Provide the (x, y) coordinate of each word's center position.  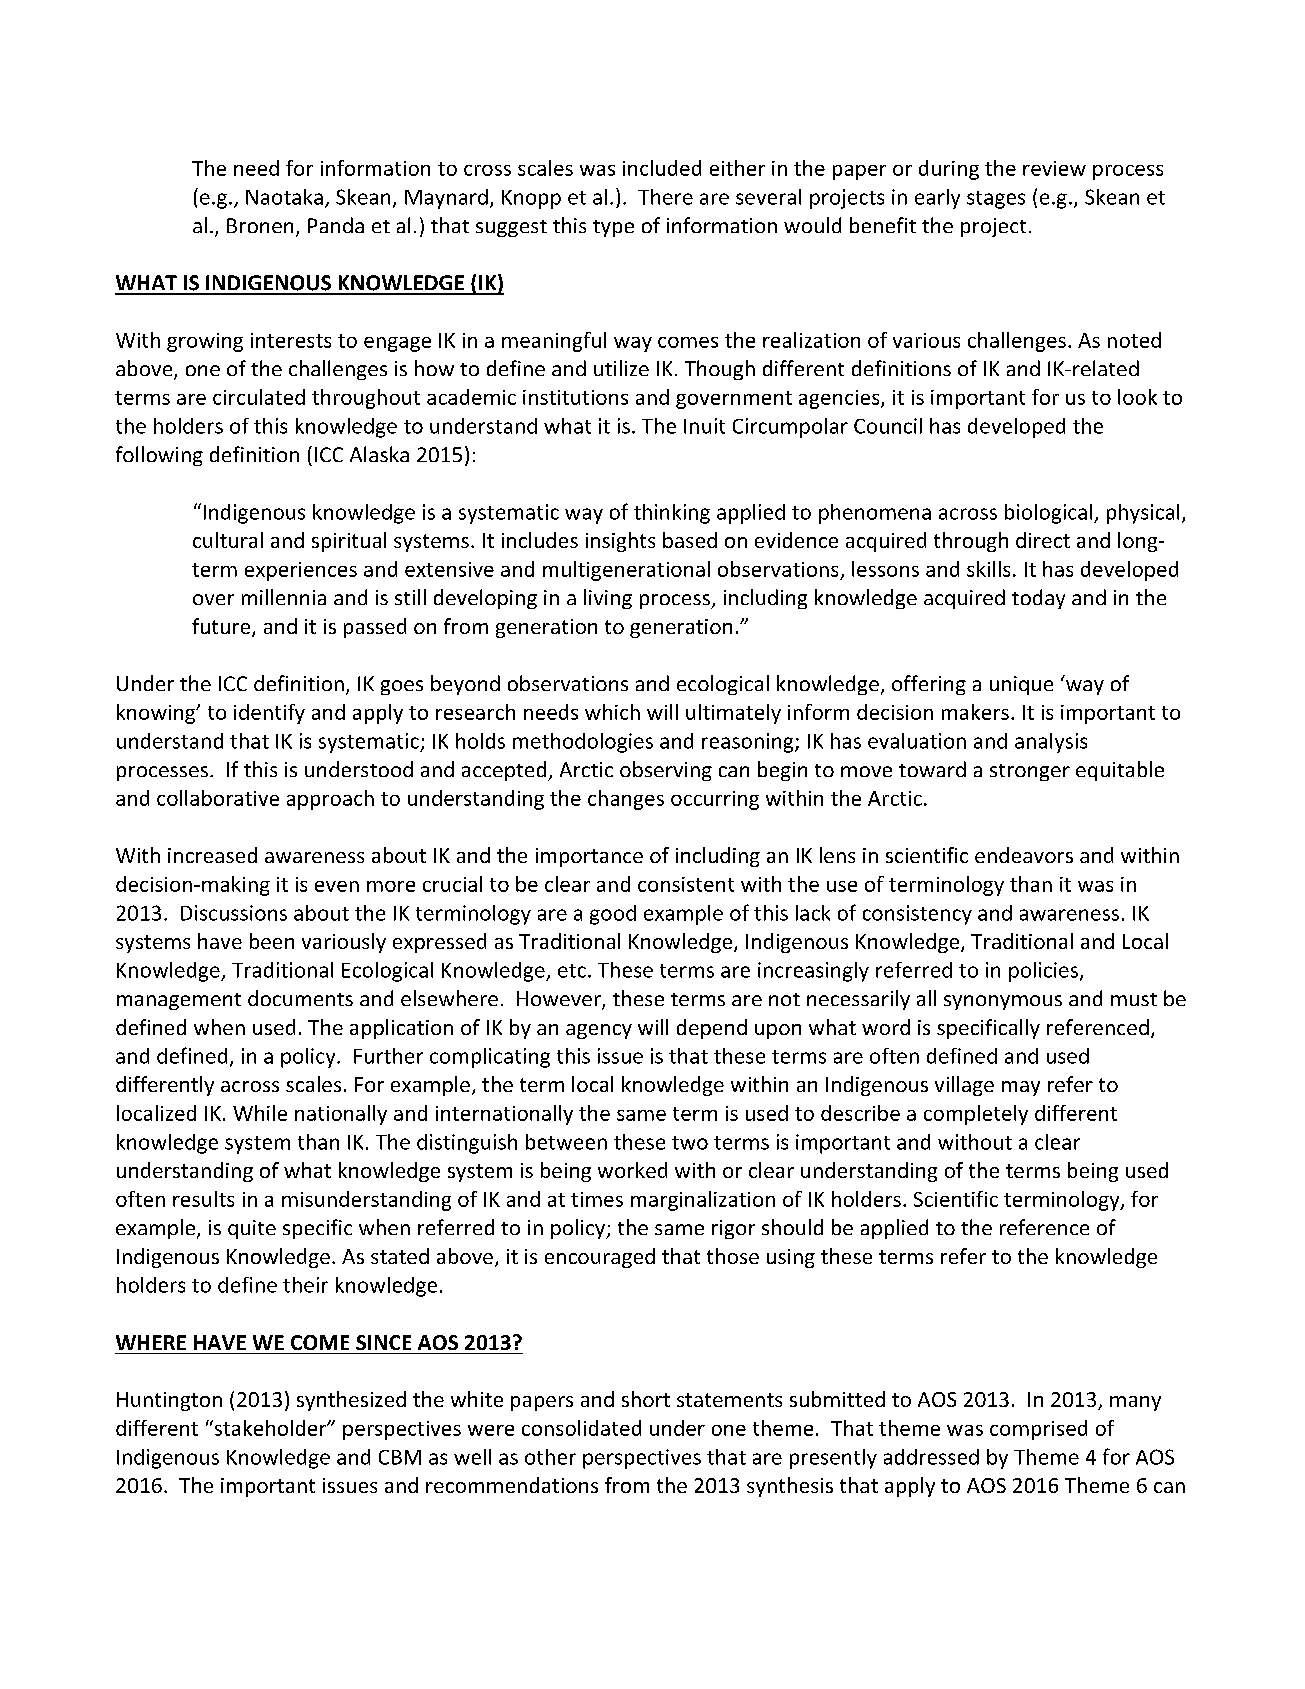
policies (1043, 972)
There (665, 197)
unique (1021, 685)
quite (252, 1229)
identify (269, 714)
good (613, 915)
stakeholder (270, 1428)
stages (996, 200)
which (612, 712)
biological (1050, 514)
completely (976, 1115)
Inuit (704, 426)
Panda (336, 225)
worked (632, 1170)
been (272, 941)
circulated (259, 397)
